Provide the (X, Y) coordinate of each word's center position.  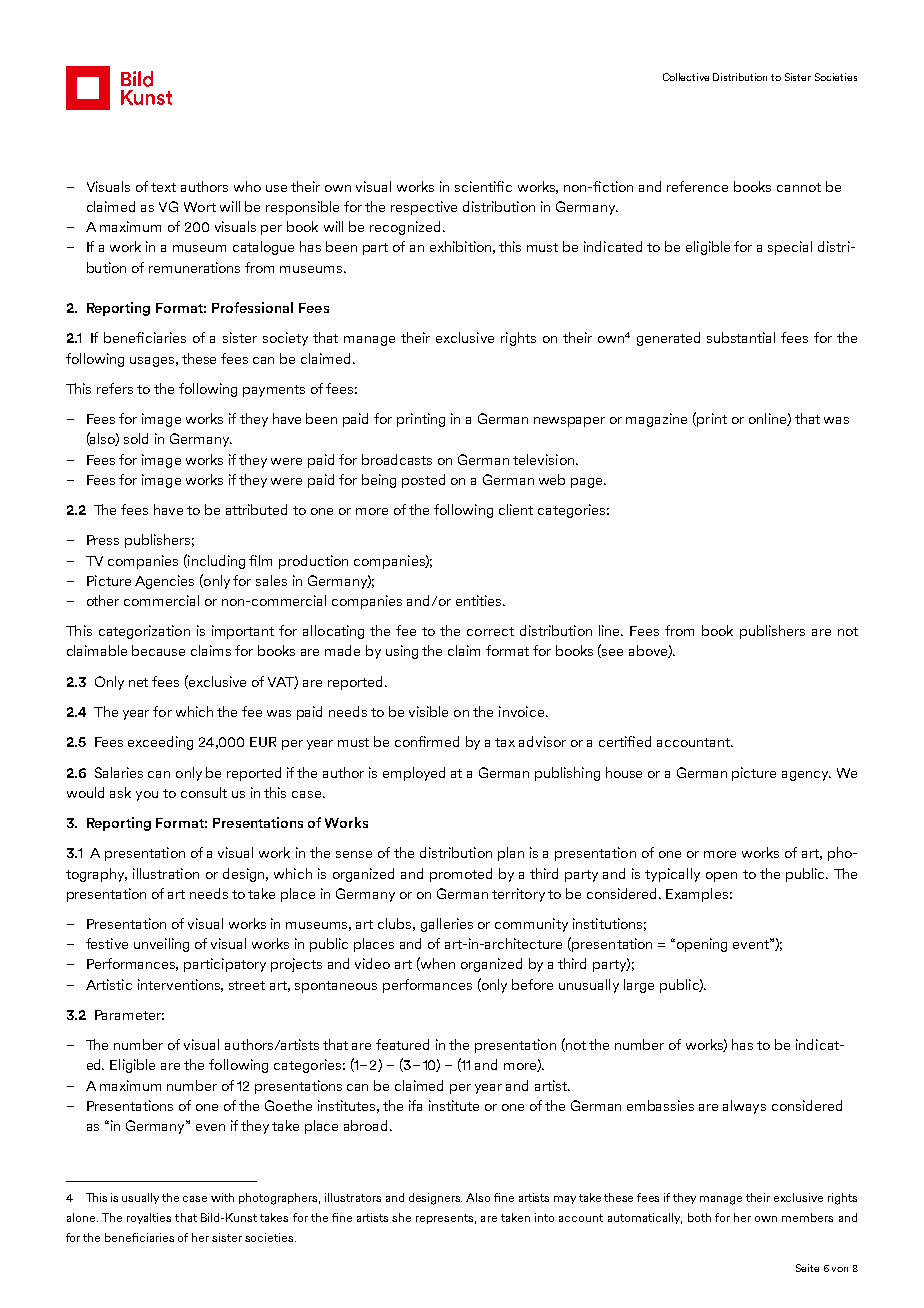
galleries (447, 925)
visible (428, 711)
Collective (686, 77)
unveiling (161, 945)
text (163, 187)
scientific (483, 186)
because (158, 650)
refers (115, 388)
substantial (741, 337)
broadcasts (397, 459)
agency (806, 776)
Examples (697, 895)
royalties (149, 1218)
